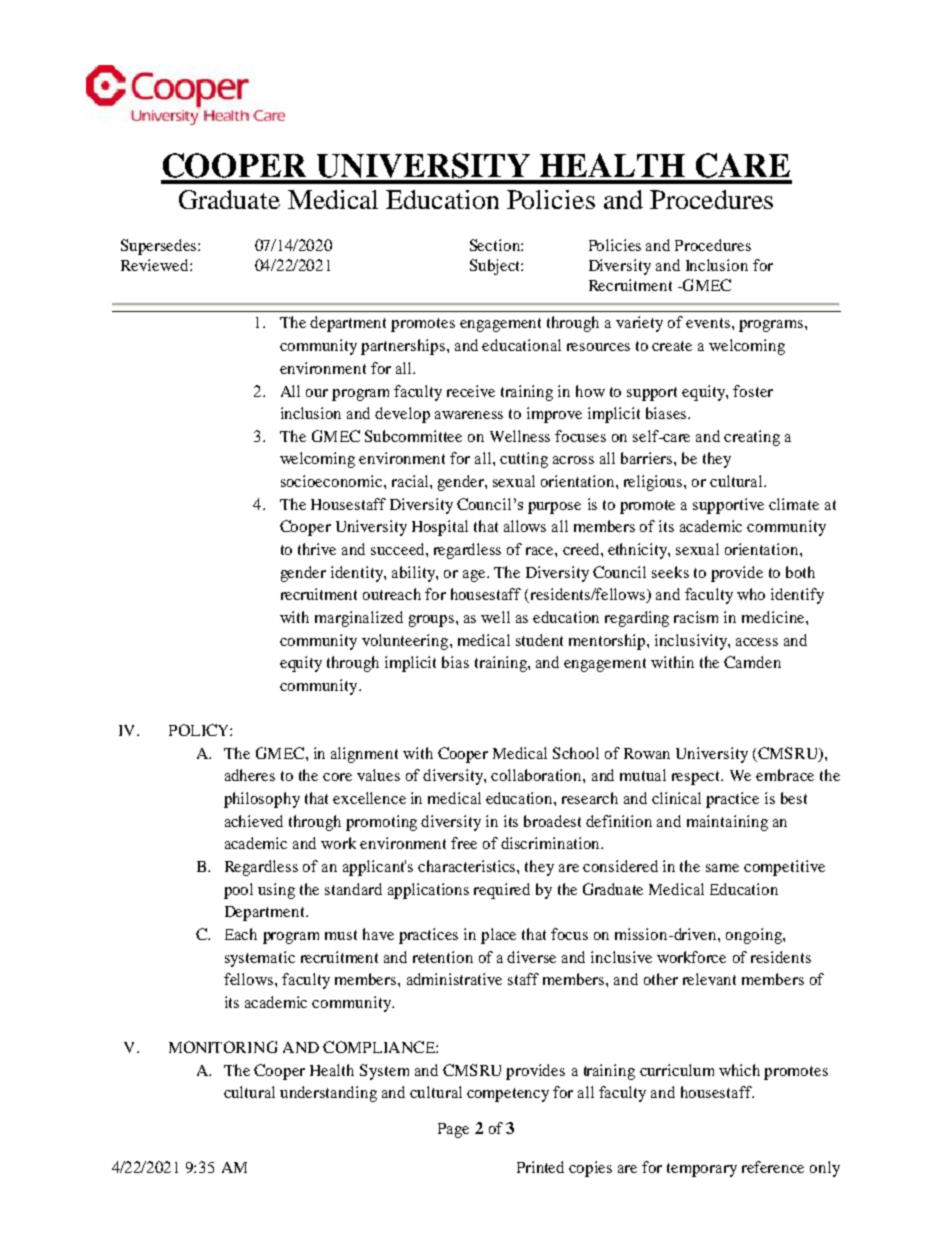  I want to click on reference, so click(773, 1167).
